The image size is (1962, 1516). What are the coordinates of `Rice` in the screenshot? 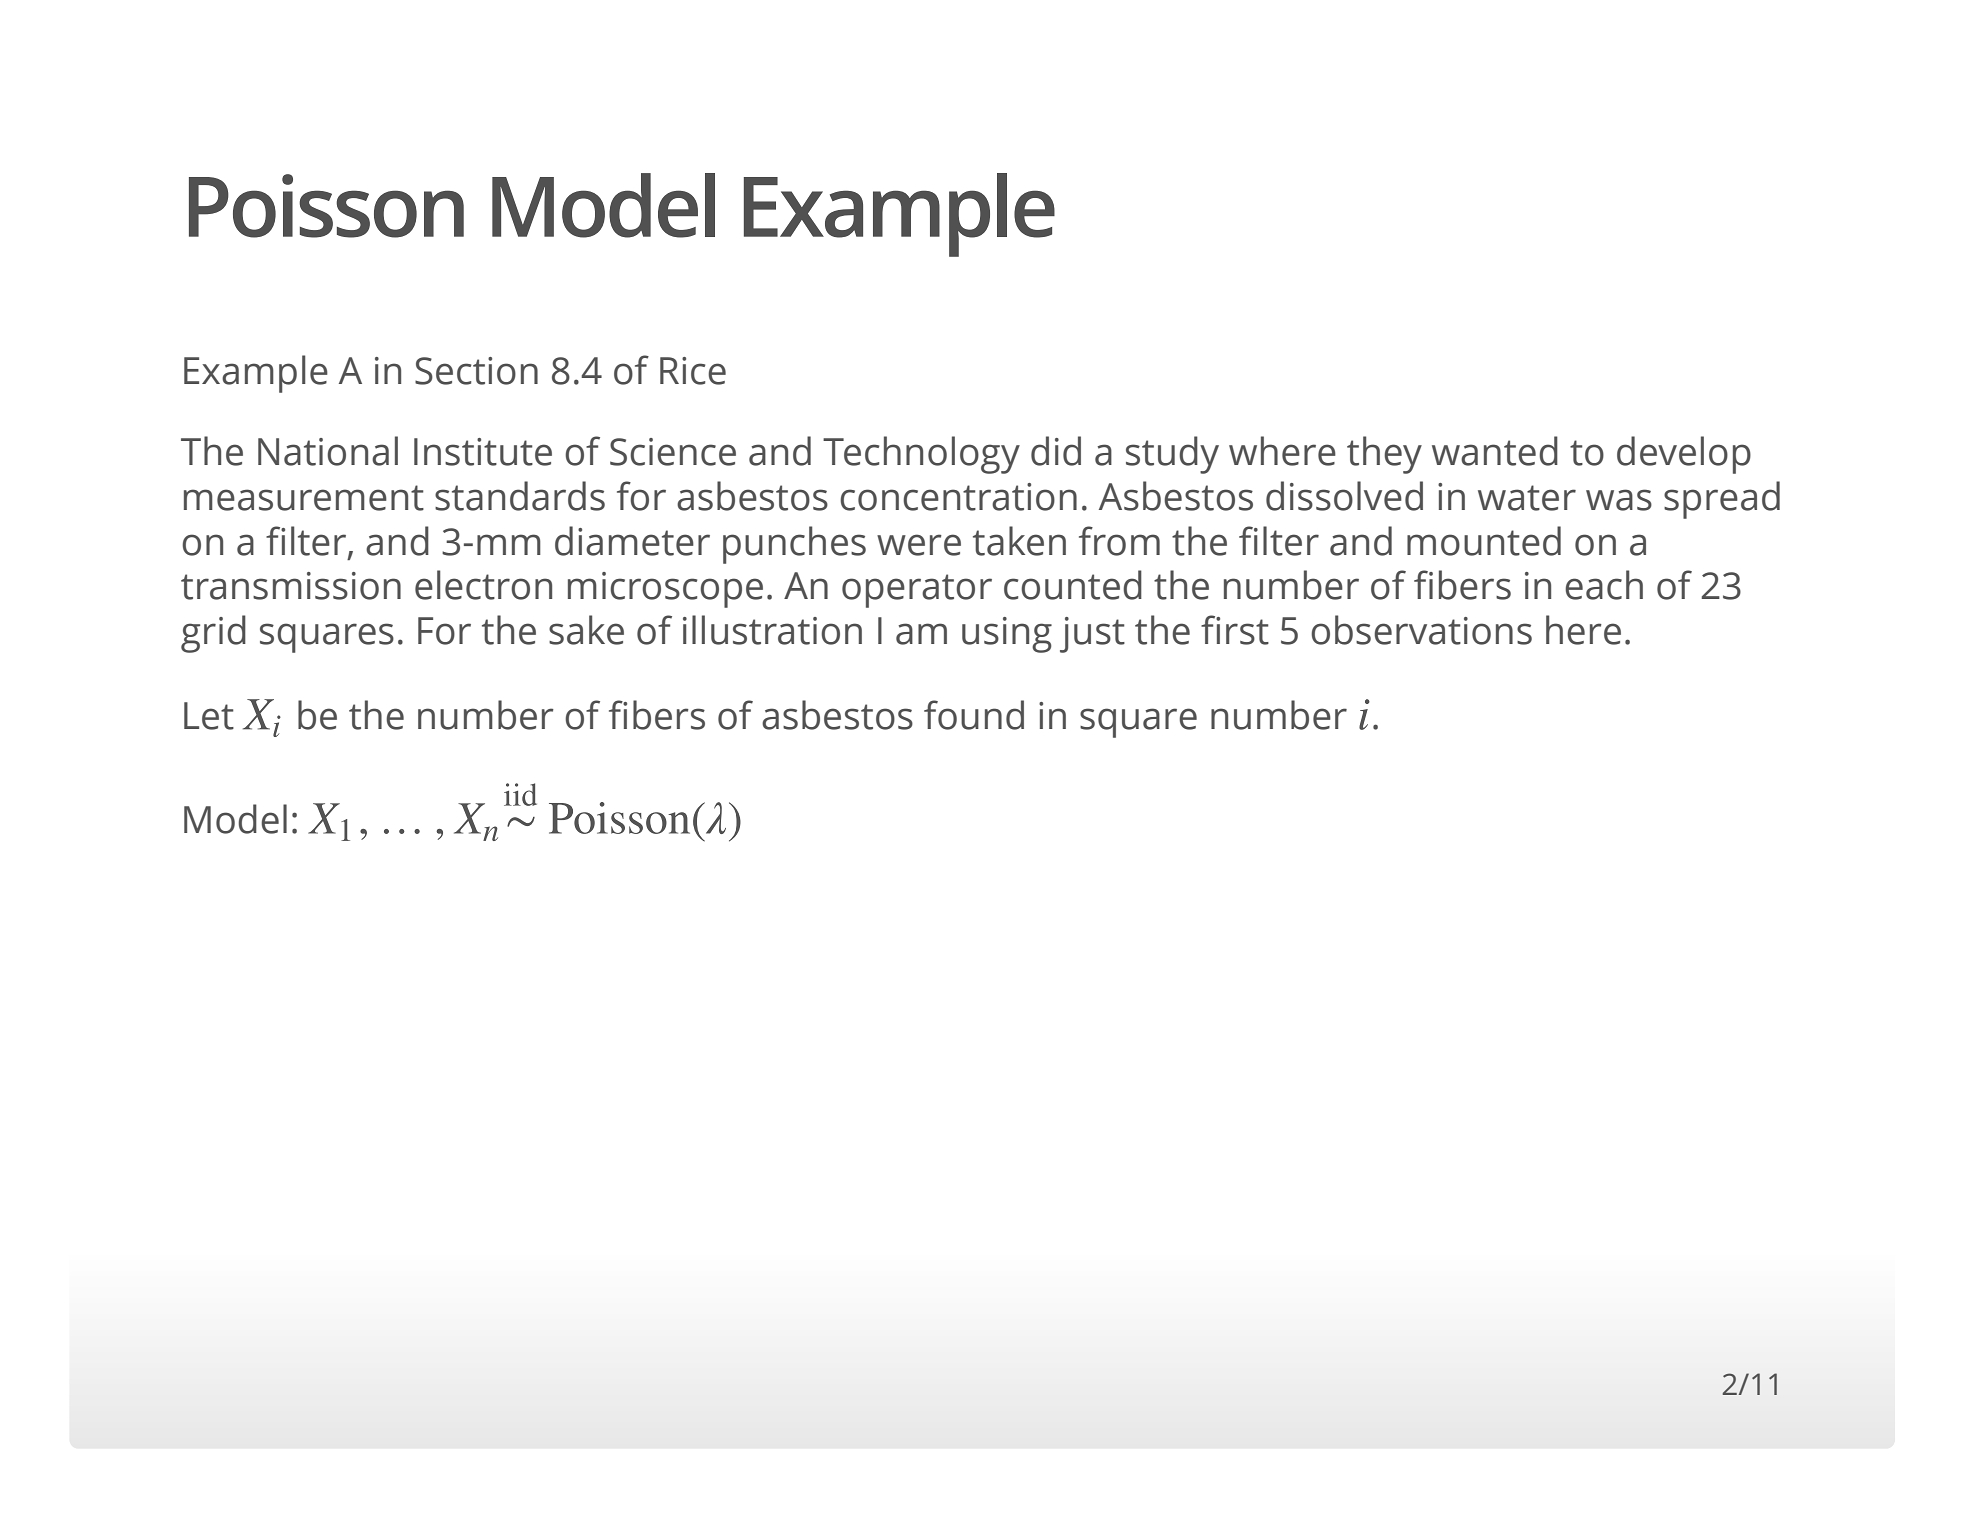 It's located at (693, 371).
